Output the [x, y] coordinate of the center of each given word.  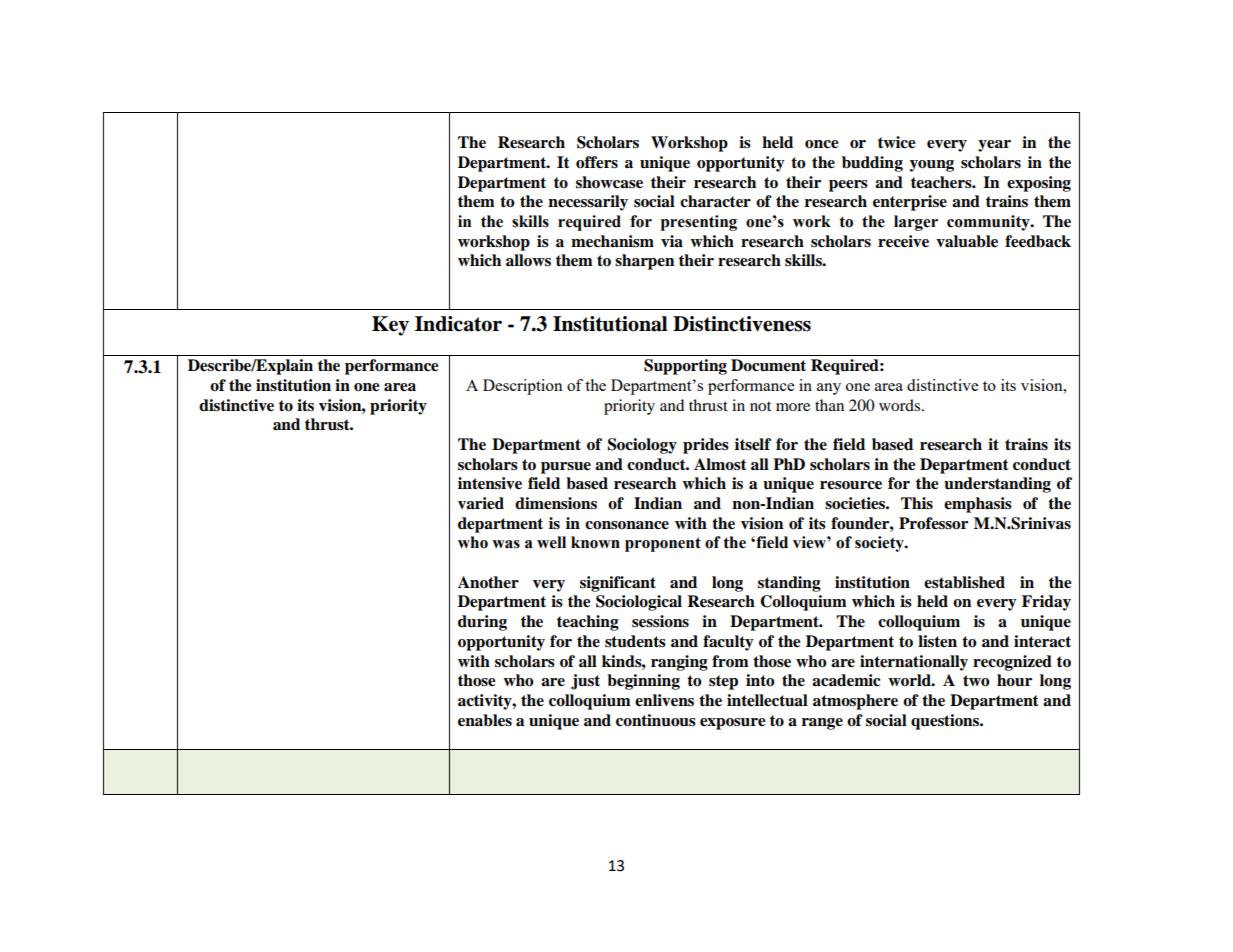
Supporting [685, 367]
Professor [933, 523]
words [901, 405]
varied [481, 503]
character [715, 201]
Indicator [458, 324]
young [932, 166]
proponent [663, 544]
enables [485, 720]
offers [597, 162]
